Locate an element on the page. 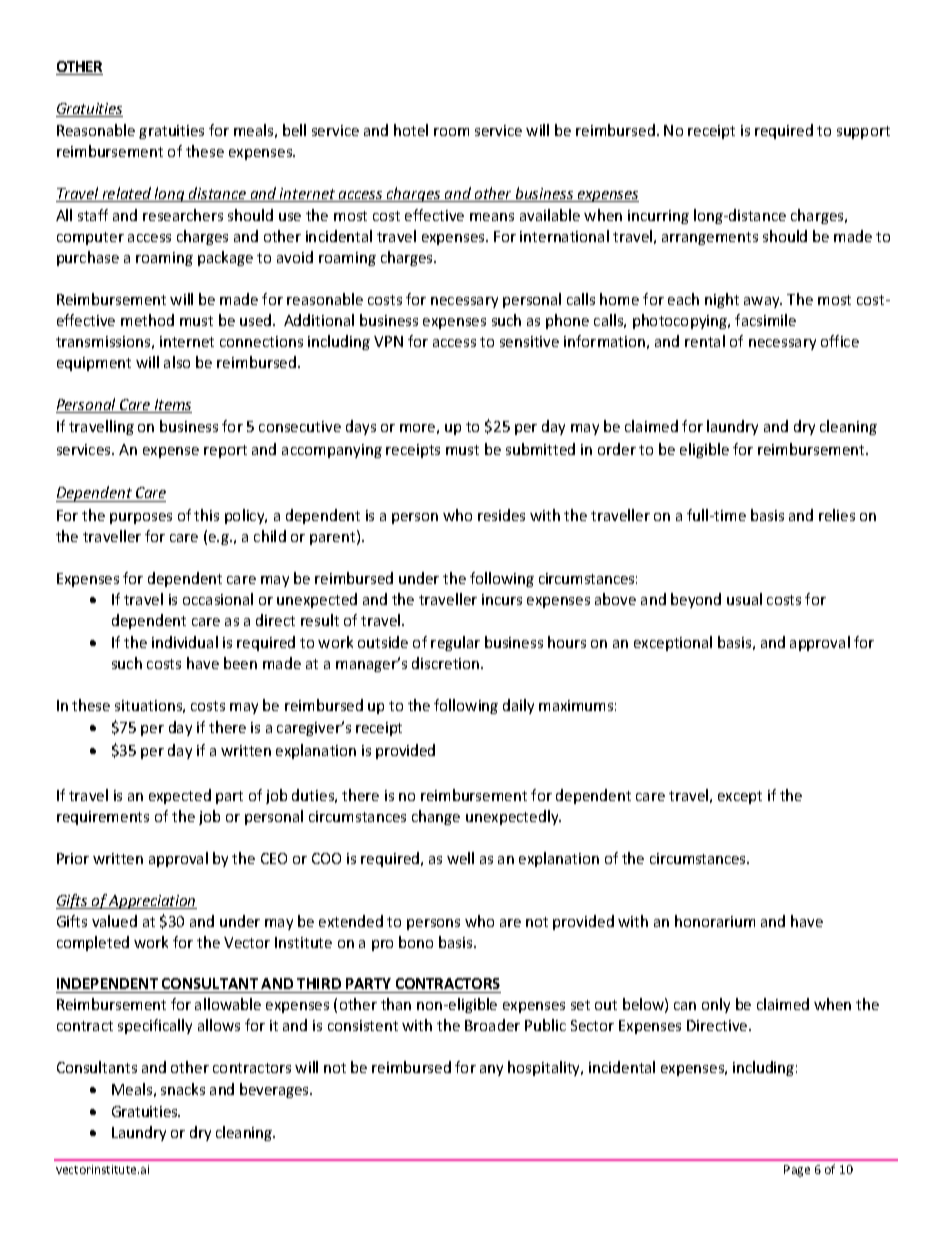 The width and height of the image is (952, 1233). related is located at coordinates (127, 194).
